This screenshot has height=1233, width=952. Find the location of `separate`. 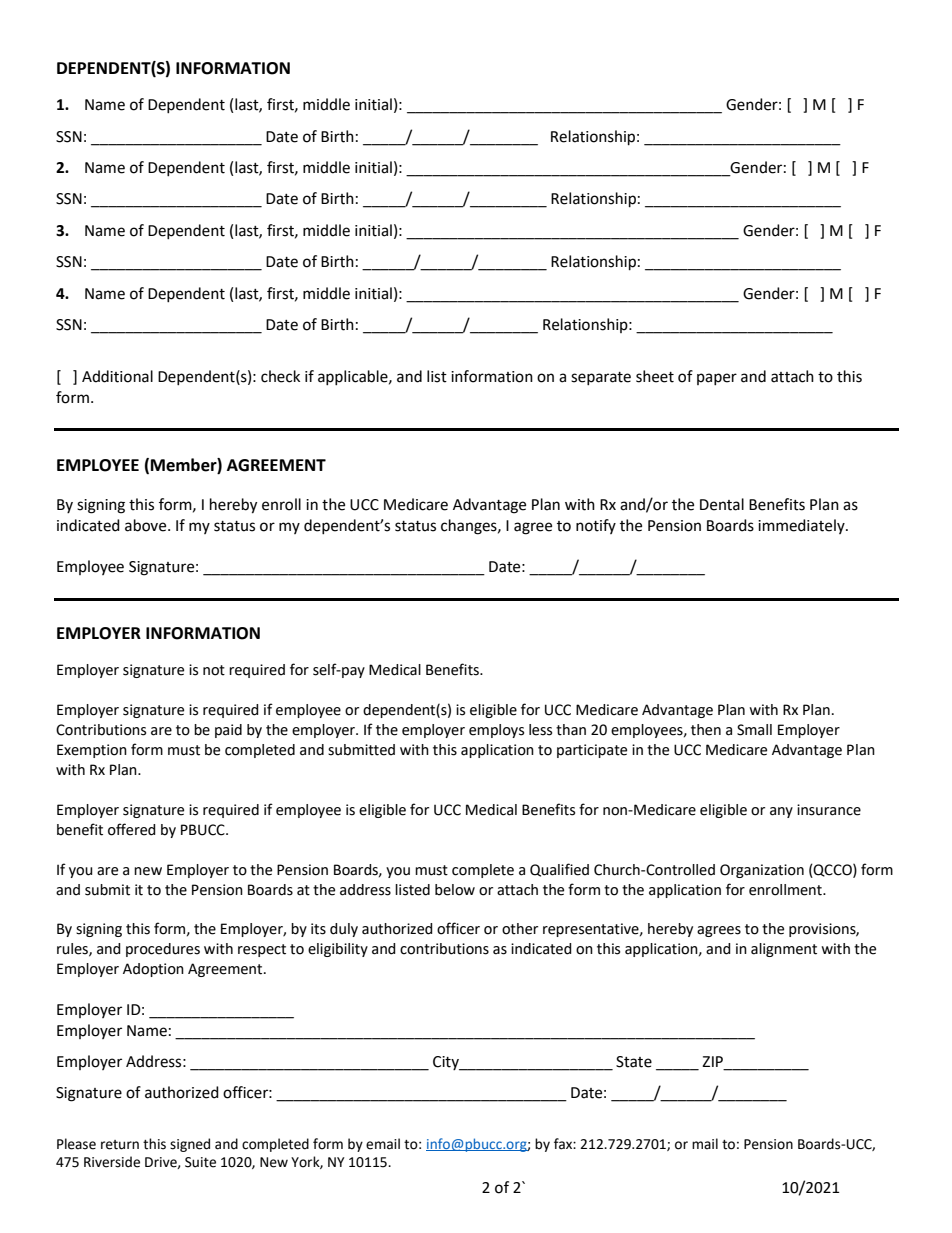

separate is located at coordinates (601, 378).
